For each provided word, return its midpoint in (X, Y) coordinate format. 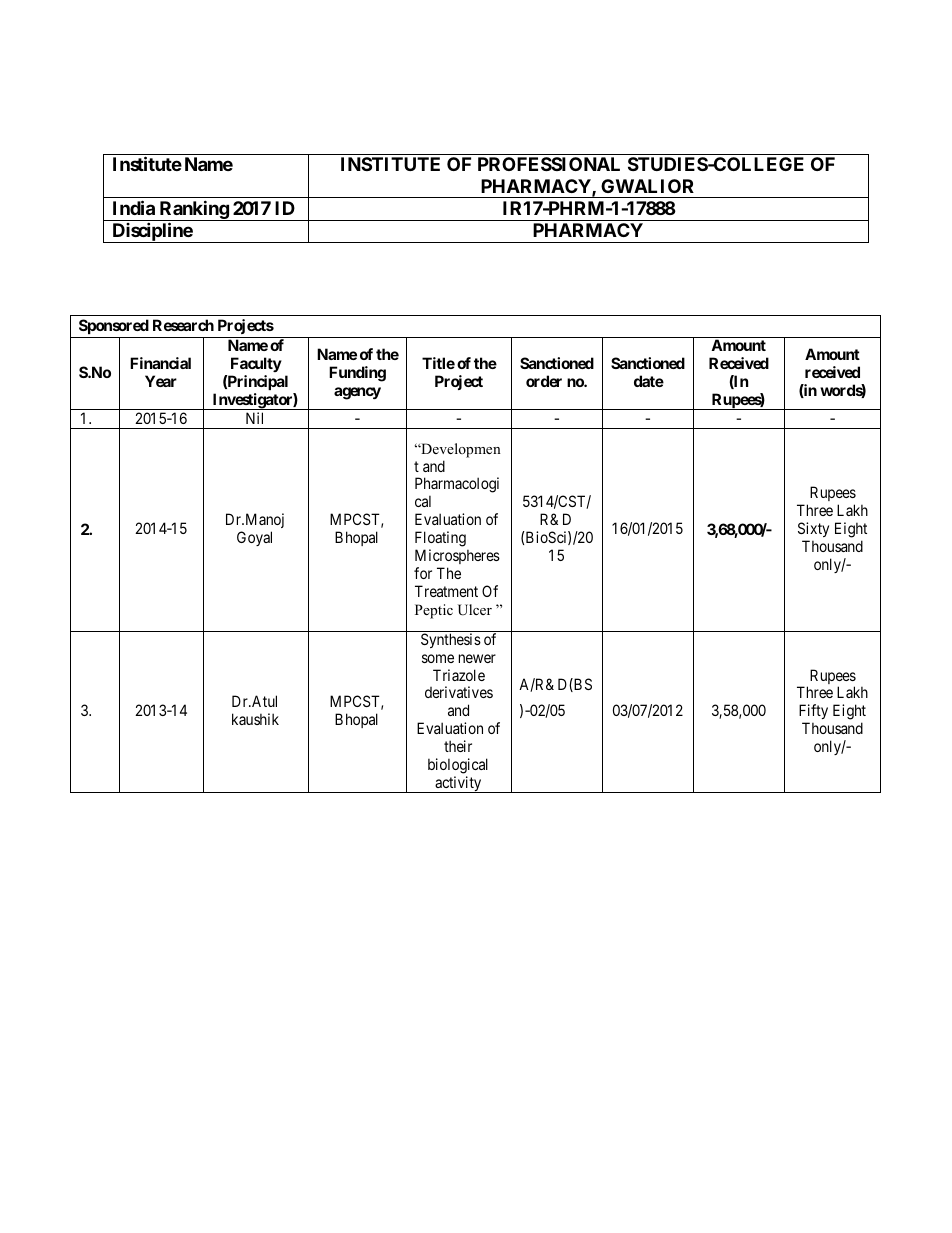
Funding (357, 374)
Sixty (813, 531)
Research (183, 325)
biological (458, 767)
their (458, 746)
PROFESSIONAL (549, 164)
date (649, 381)
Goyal (254, 538)
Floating (441, 540)
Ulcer (475, 610)
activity (458, 784)
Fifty (813, 713)
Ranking (193, 210)
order (544, 381)
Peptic (434, 611)
